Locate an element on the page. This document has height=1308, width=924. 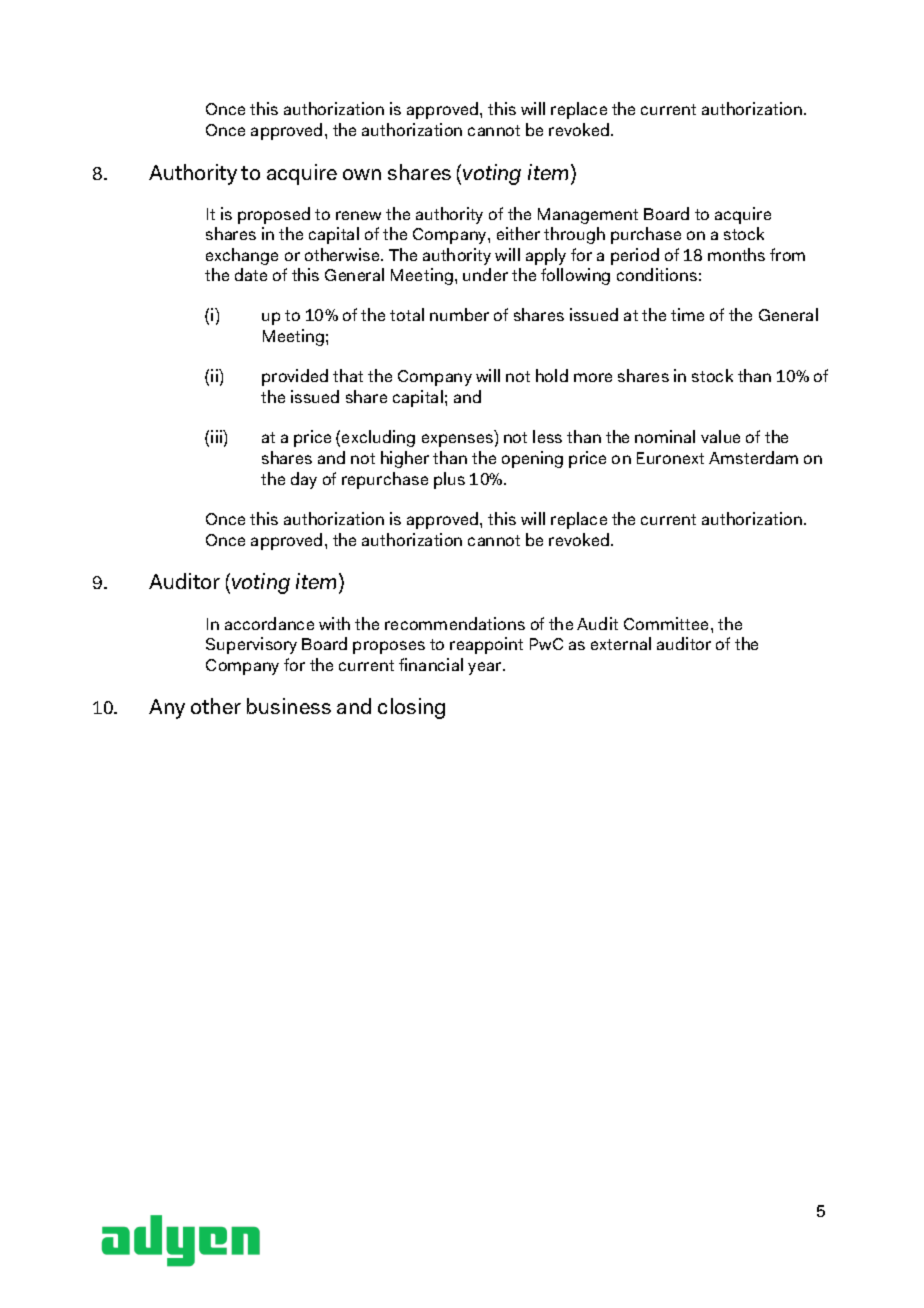
either is located at coordinates (518, 233).
